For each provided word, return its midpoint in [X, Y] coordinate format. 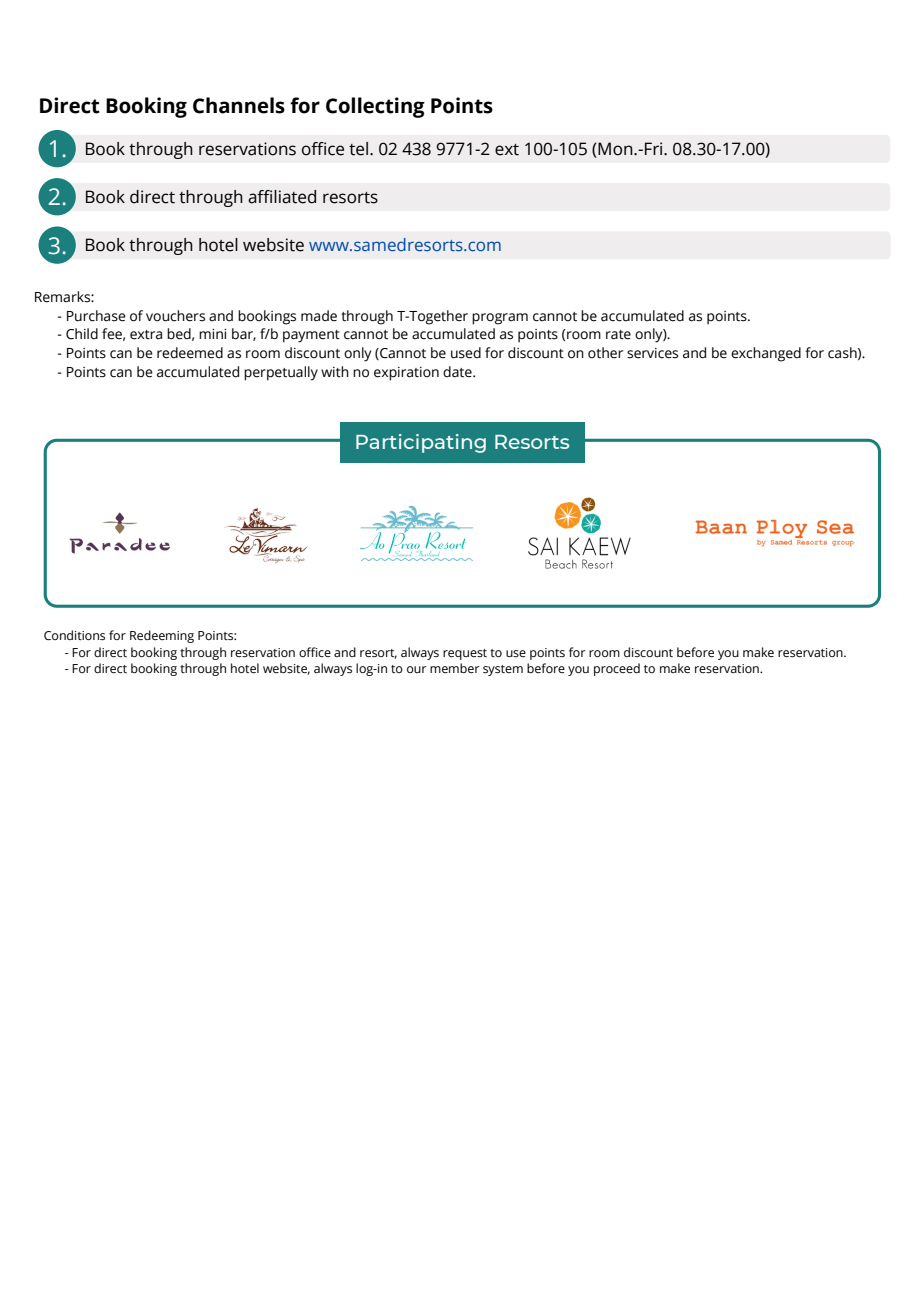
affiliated [282, 197]
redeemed [190, 353]
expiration [406, 374]
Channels [239, 105]
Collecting [375, 107]
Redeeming [162, 636]
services [652, 353]
